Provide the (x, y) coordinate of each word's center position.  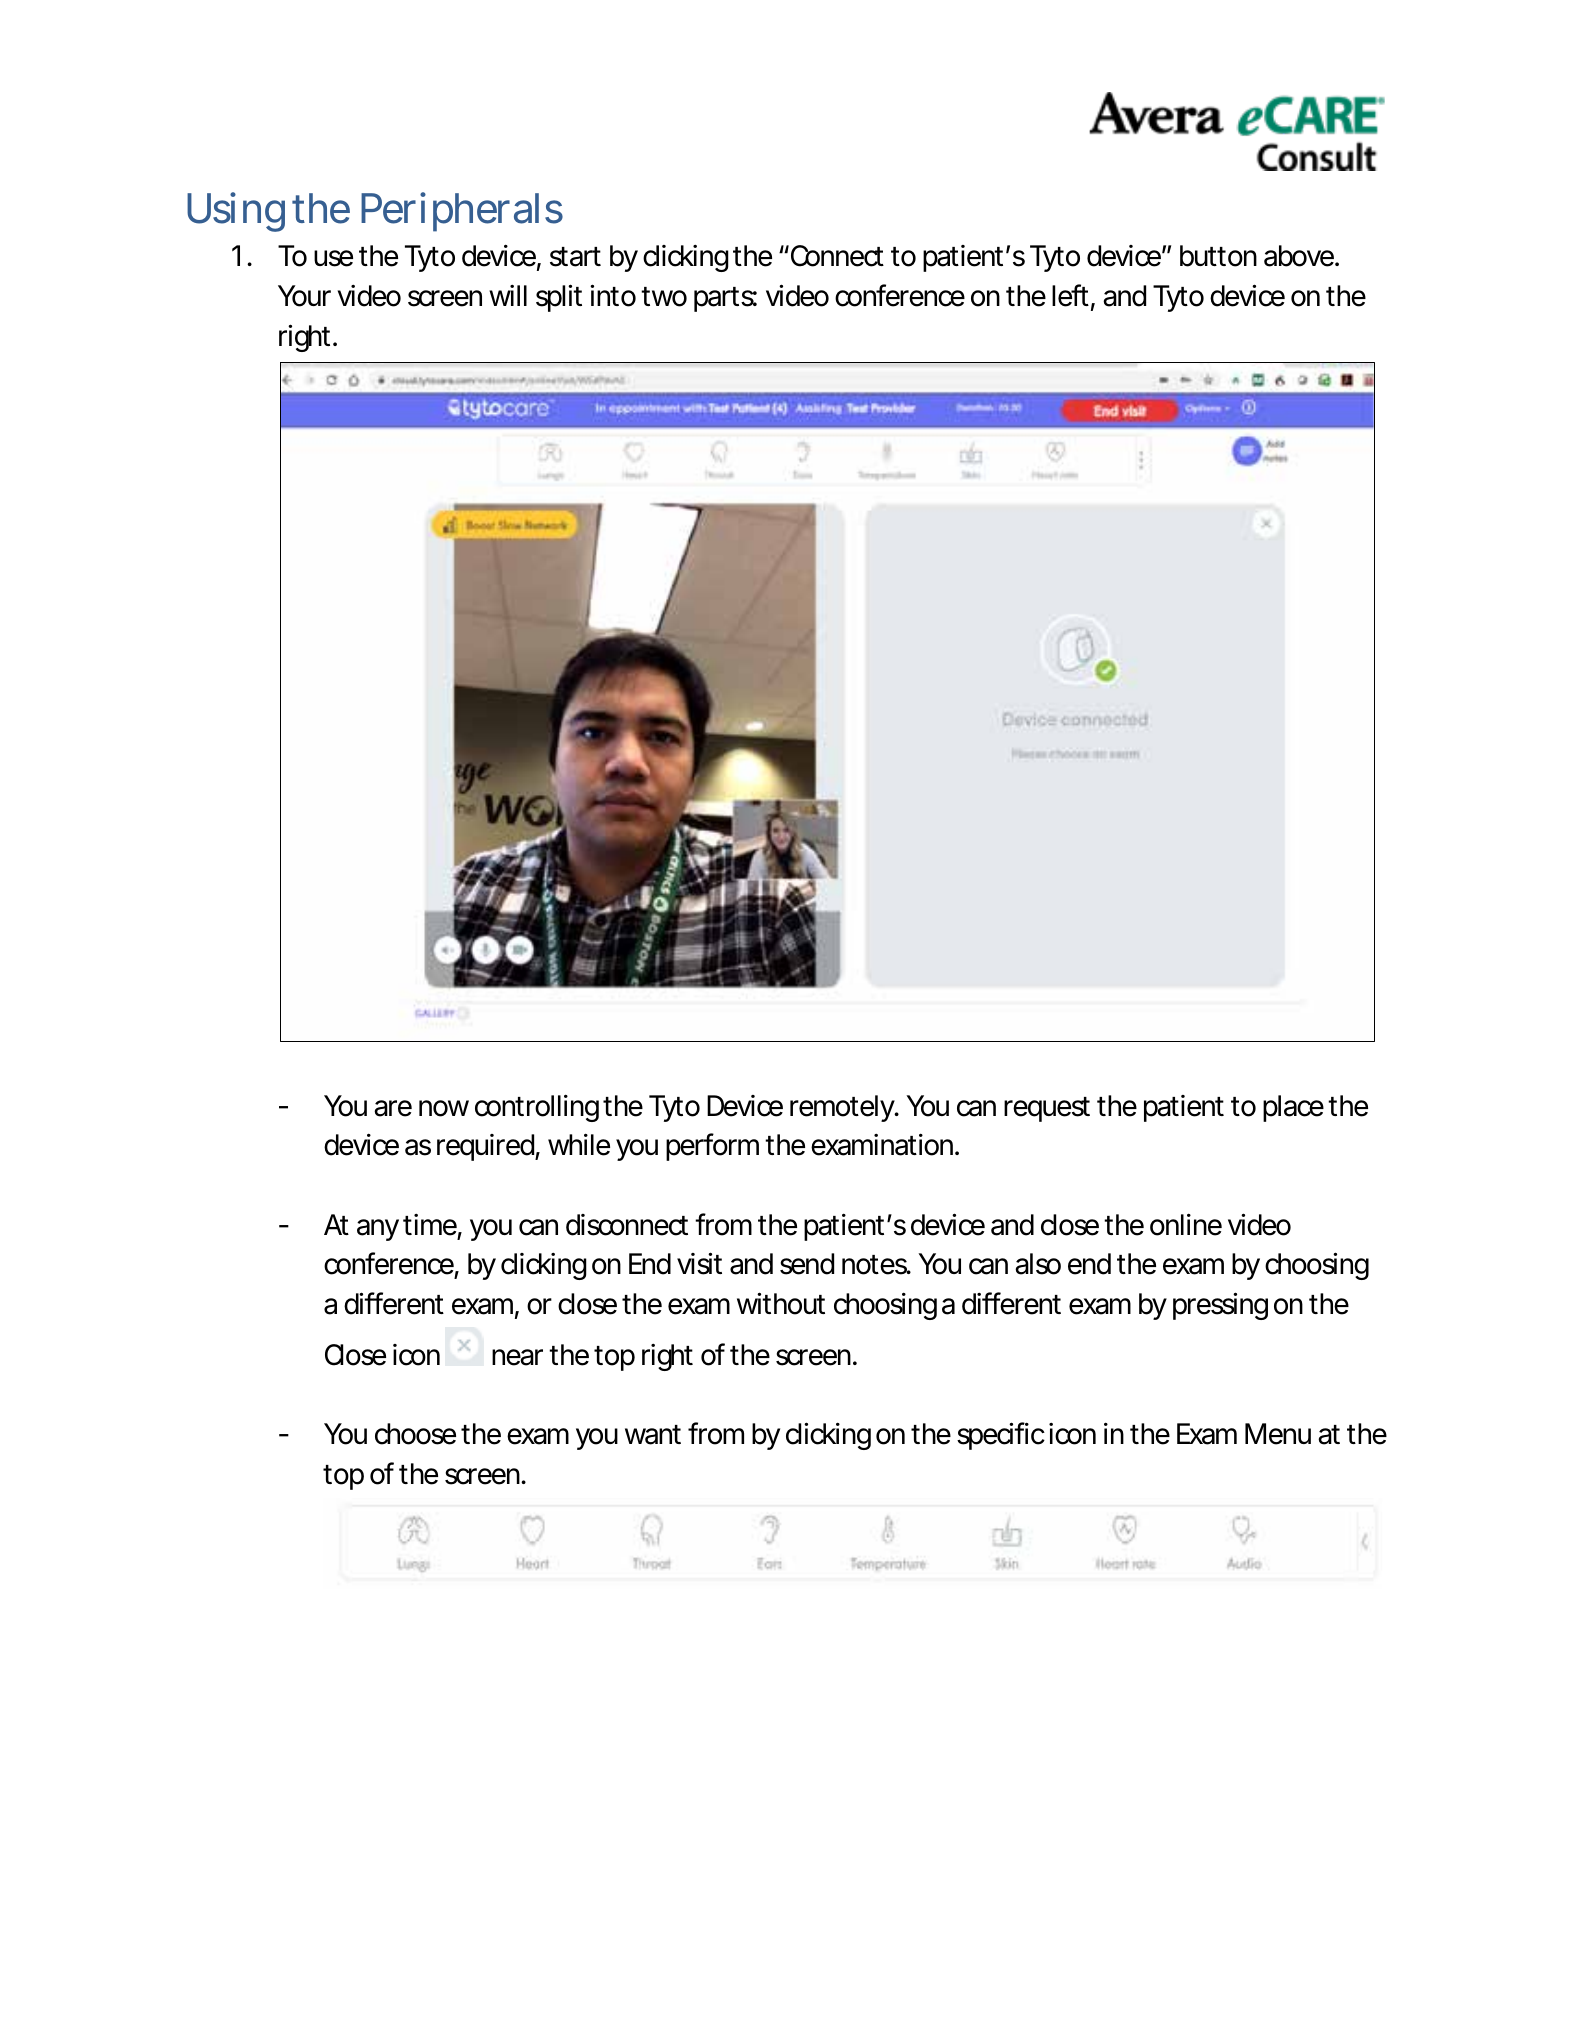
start (575, 257)
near (517, 1357)
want (653, 1435)
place (1293, 1108)
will (508, 295)
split (559, 298)
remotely (842, 1108)
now (444, 1108)
